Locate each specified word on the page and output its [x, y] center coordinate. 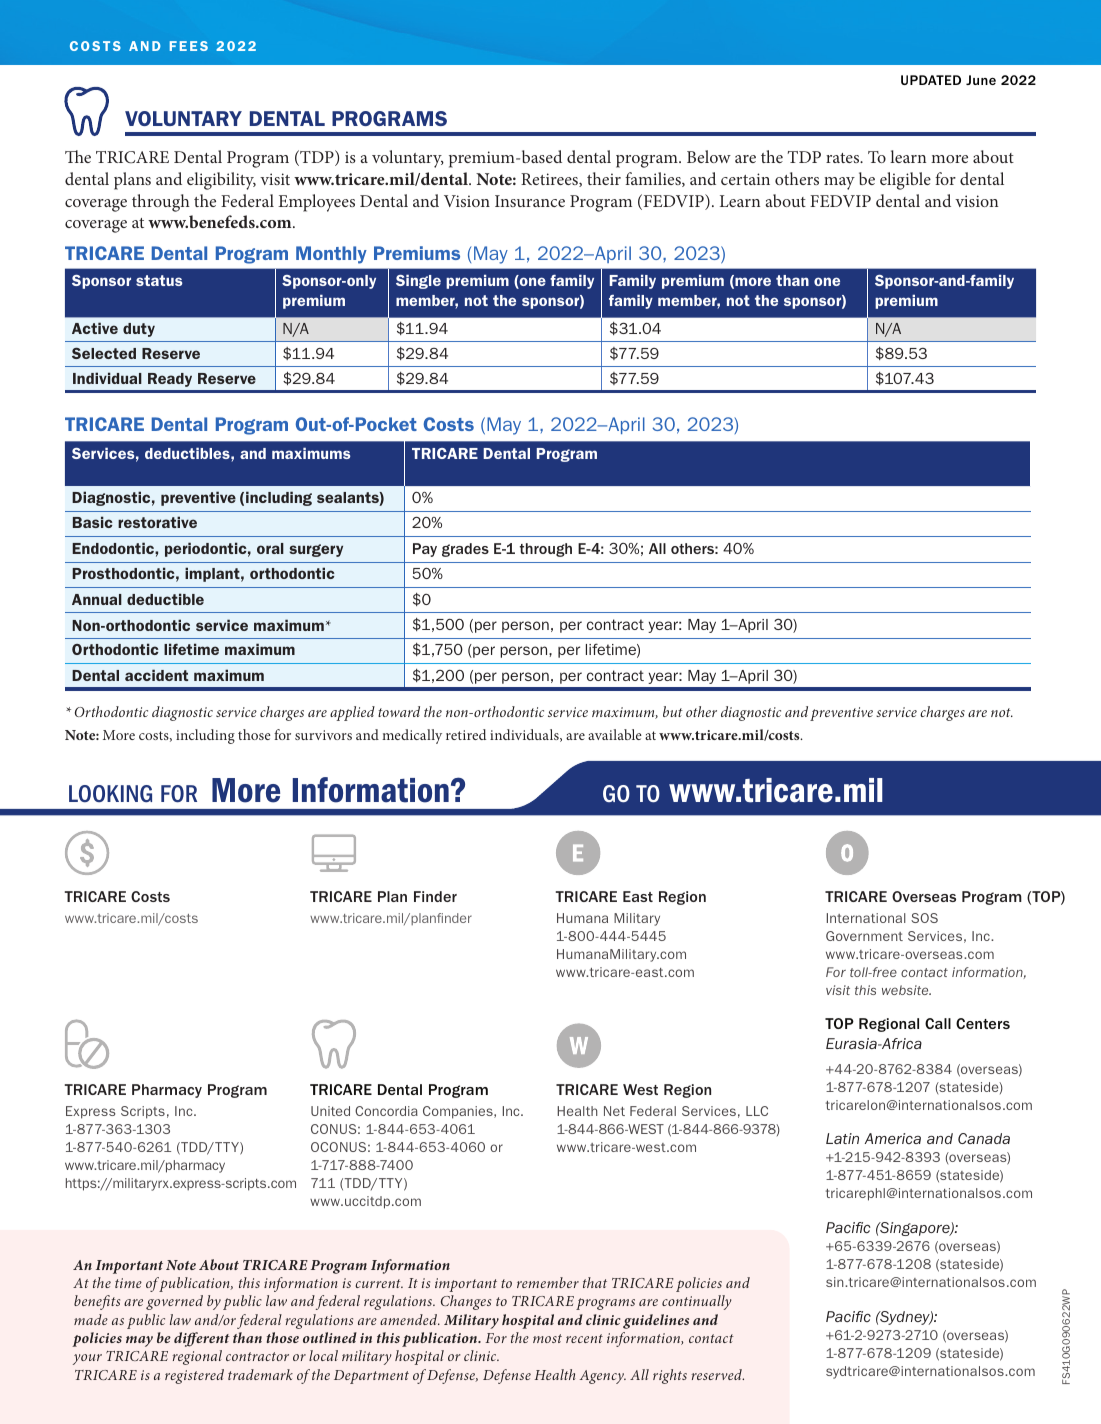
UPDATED [931, 80]
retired [466, 734]
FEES [189, 46]
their [604, 178]
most [547, 1338]
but [673, 711]
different [202, 1339]
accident [156, 675]
